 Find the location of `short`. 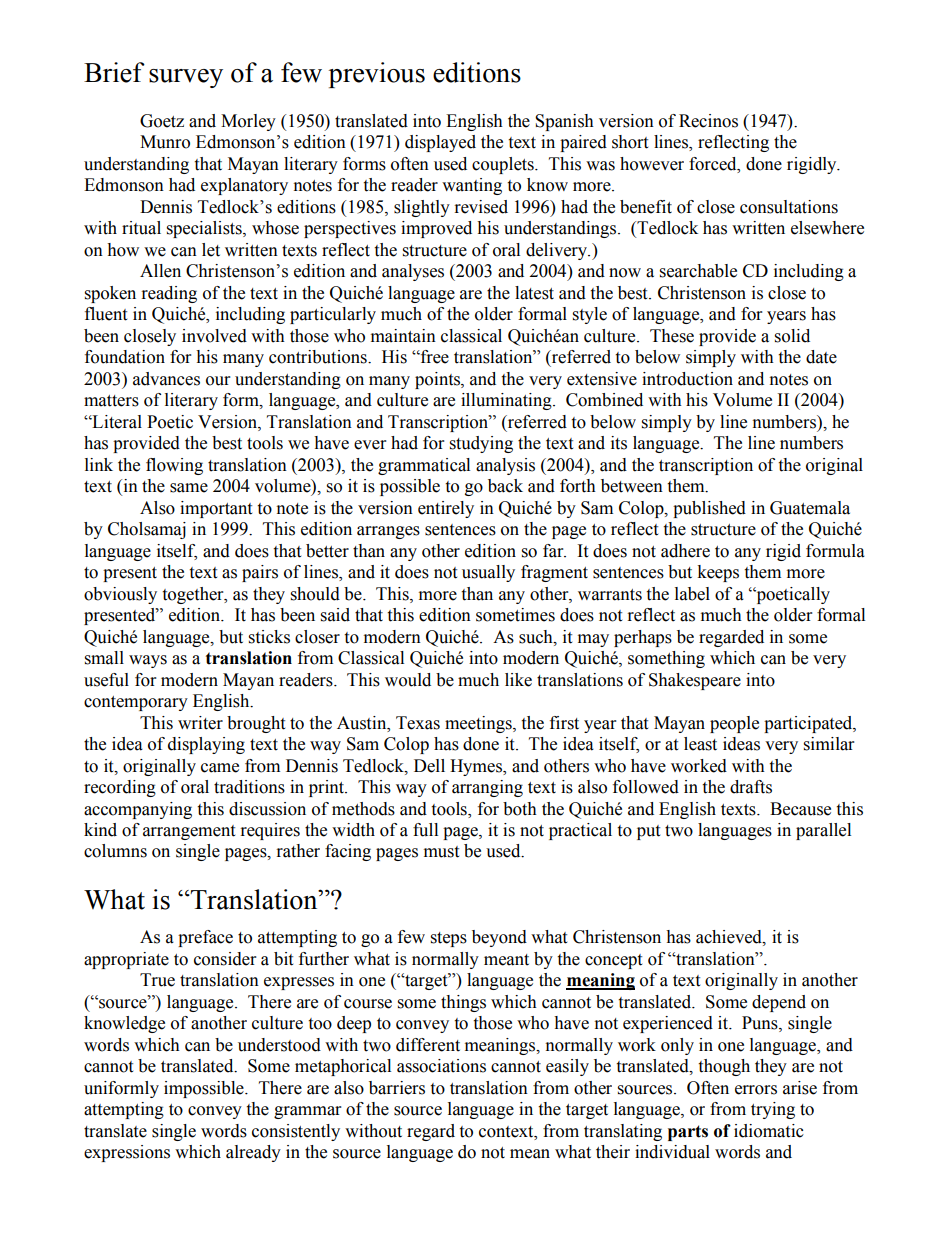

short is located at coordinates (630, 142).
